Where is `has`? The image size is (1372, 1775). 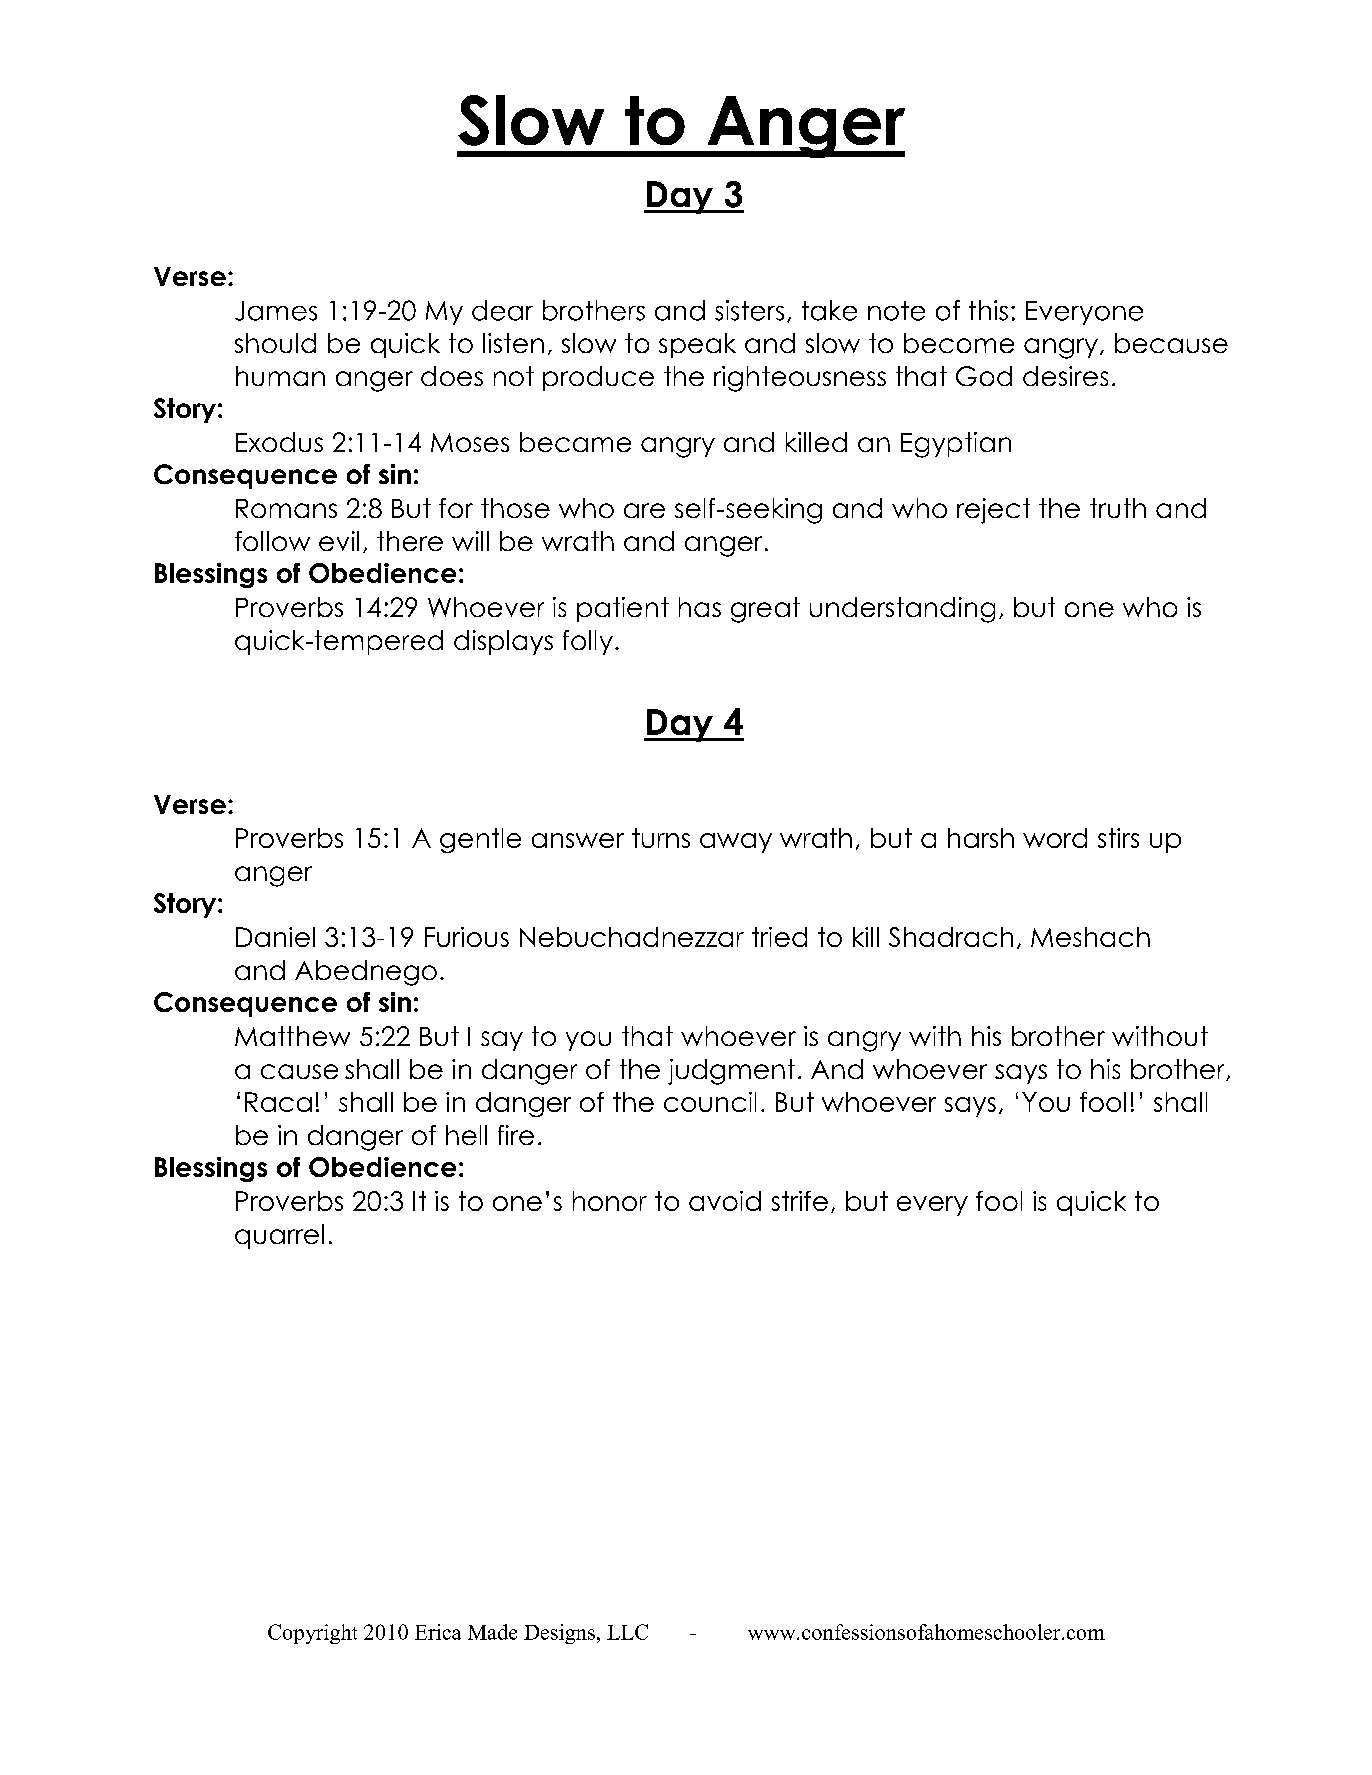 has is located at coordinates (700, 607).
